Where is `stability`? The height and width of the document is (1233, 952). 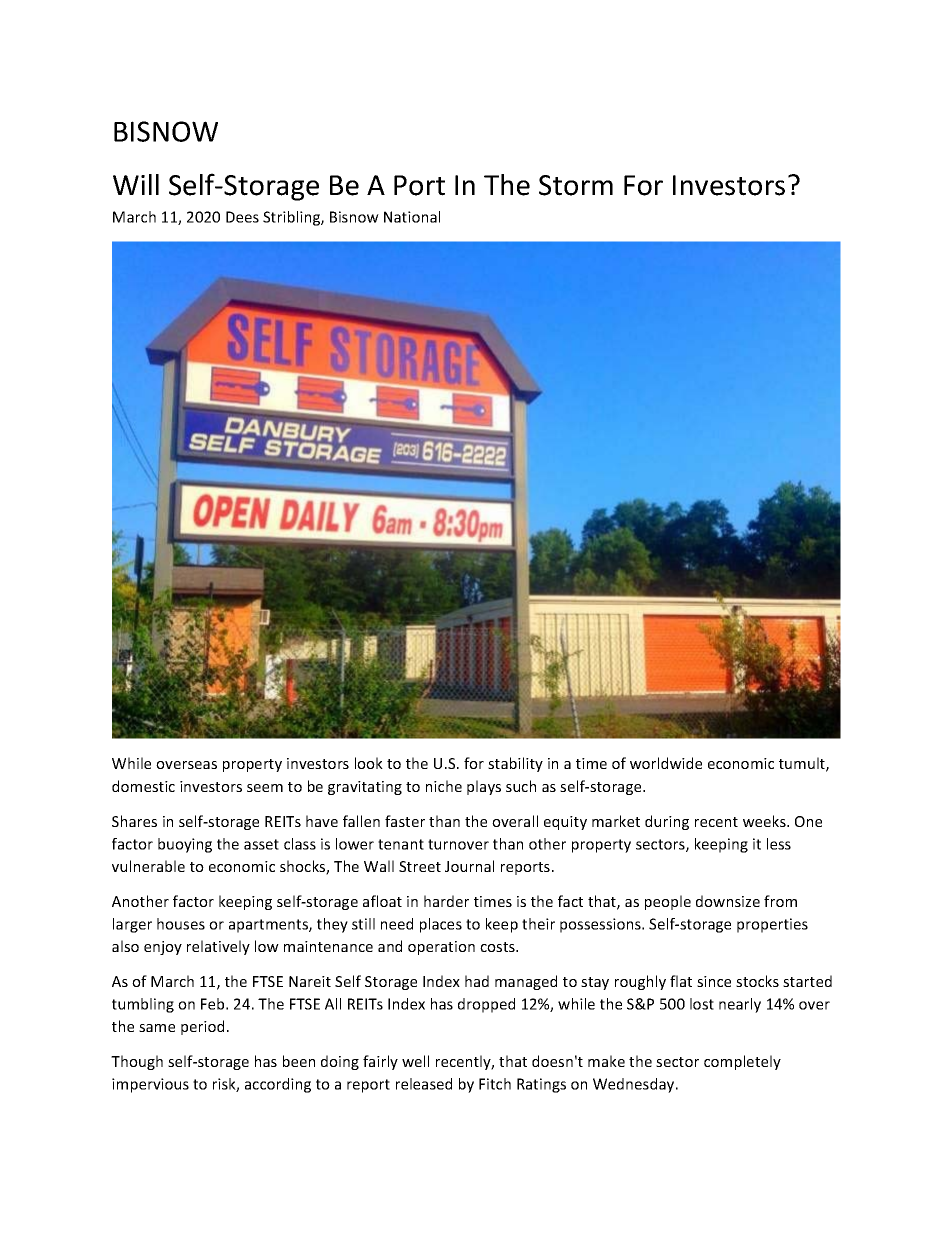
stability is located at coordinates (515, 764).
